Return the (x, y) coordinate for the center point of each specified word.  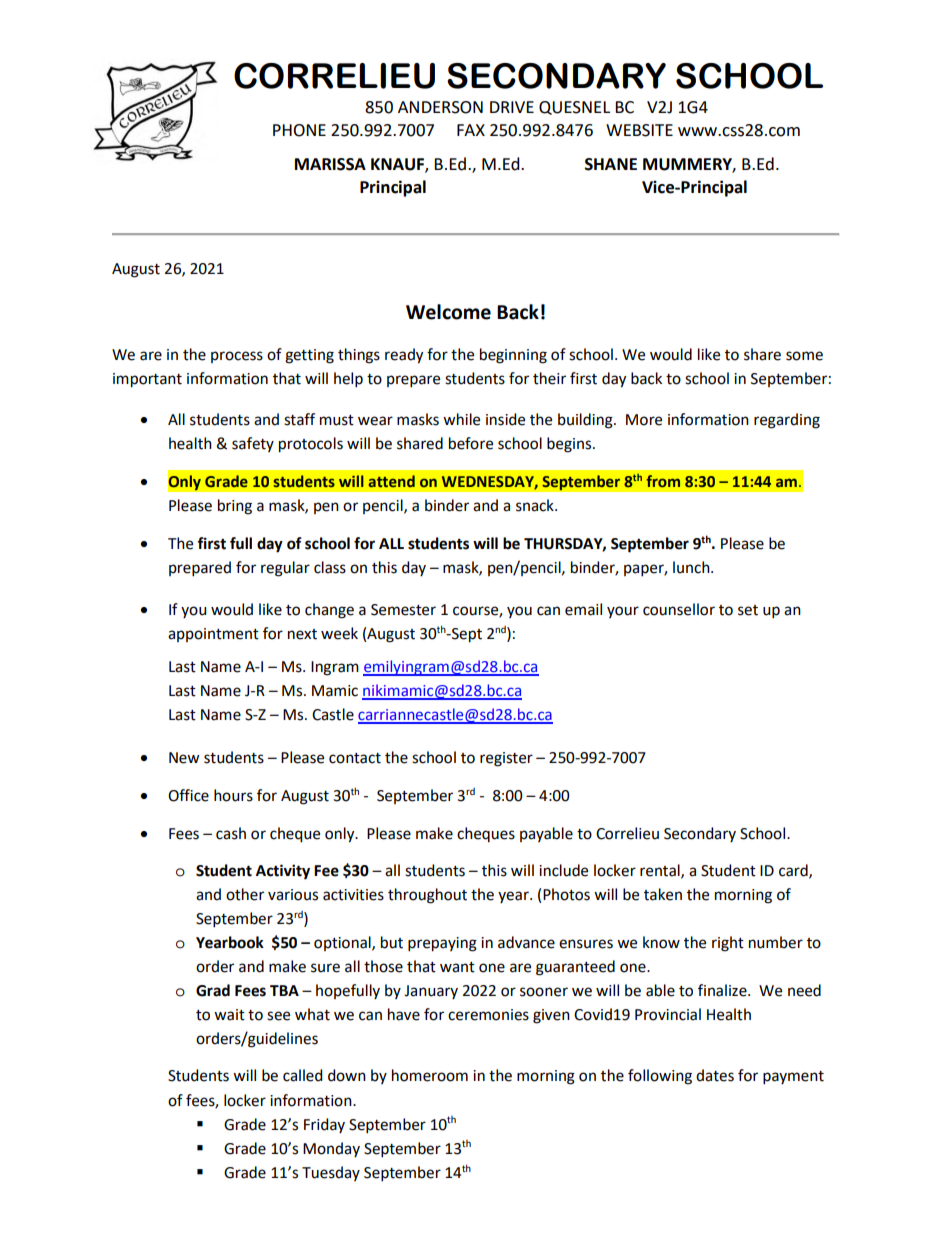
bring (235, 507)
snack (536, 505)
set (748, 610)
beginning (513, 356)
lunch (692, 567)
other (245, 894)
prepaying (442, 944)
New (184, 758)
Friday (324, 1125)
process (237, 357)
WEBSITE (639, 130)
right (728, 944)
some (804, 356)
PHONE (299, 130)
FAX (471, 130)
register (506, 759)
